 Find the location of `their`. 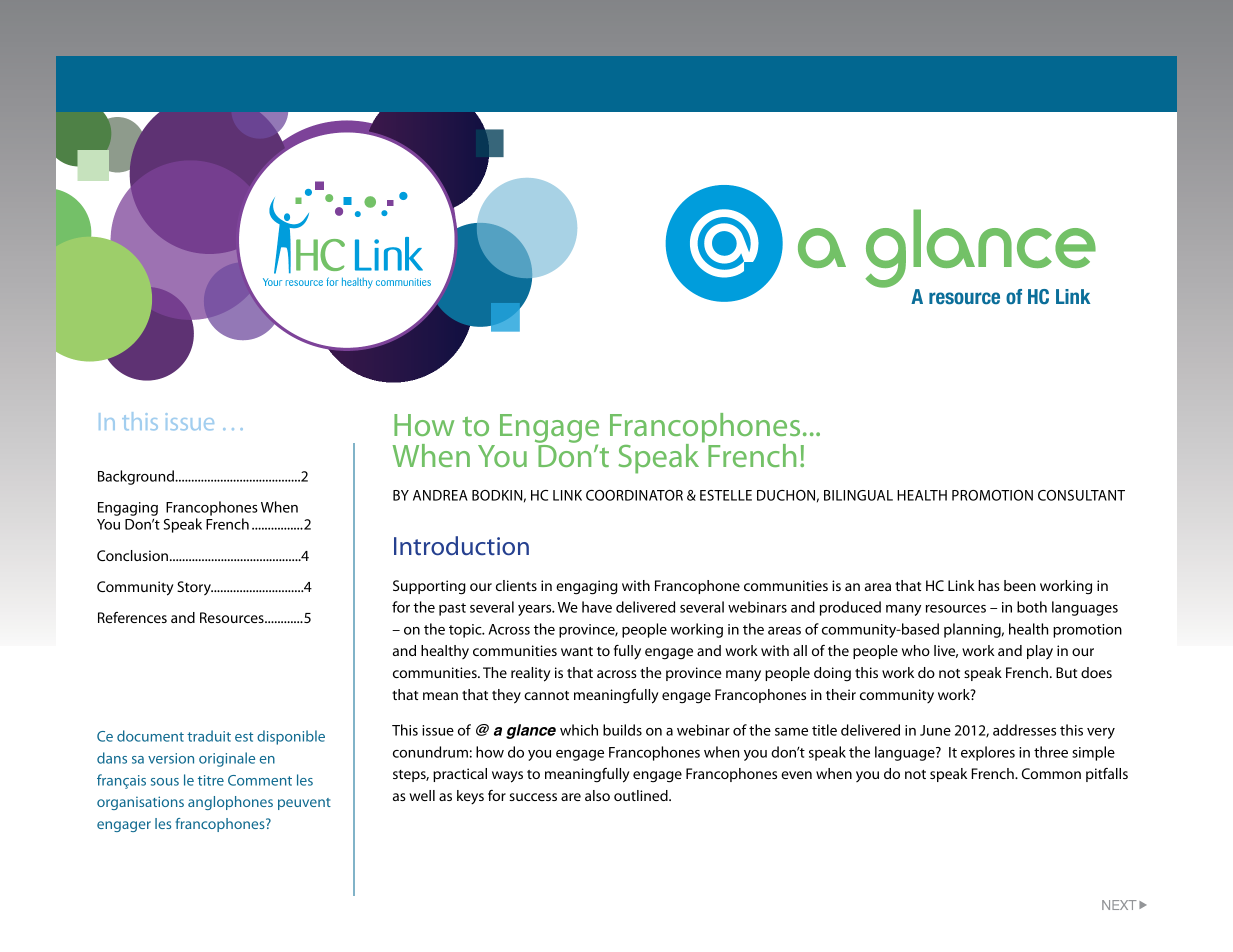

their is located at coordinates (841, 694).
